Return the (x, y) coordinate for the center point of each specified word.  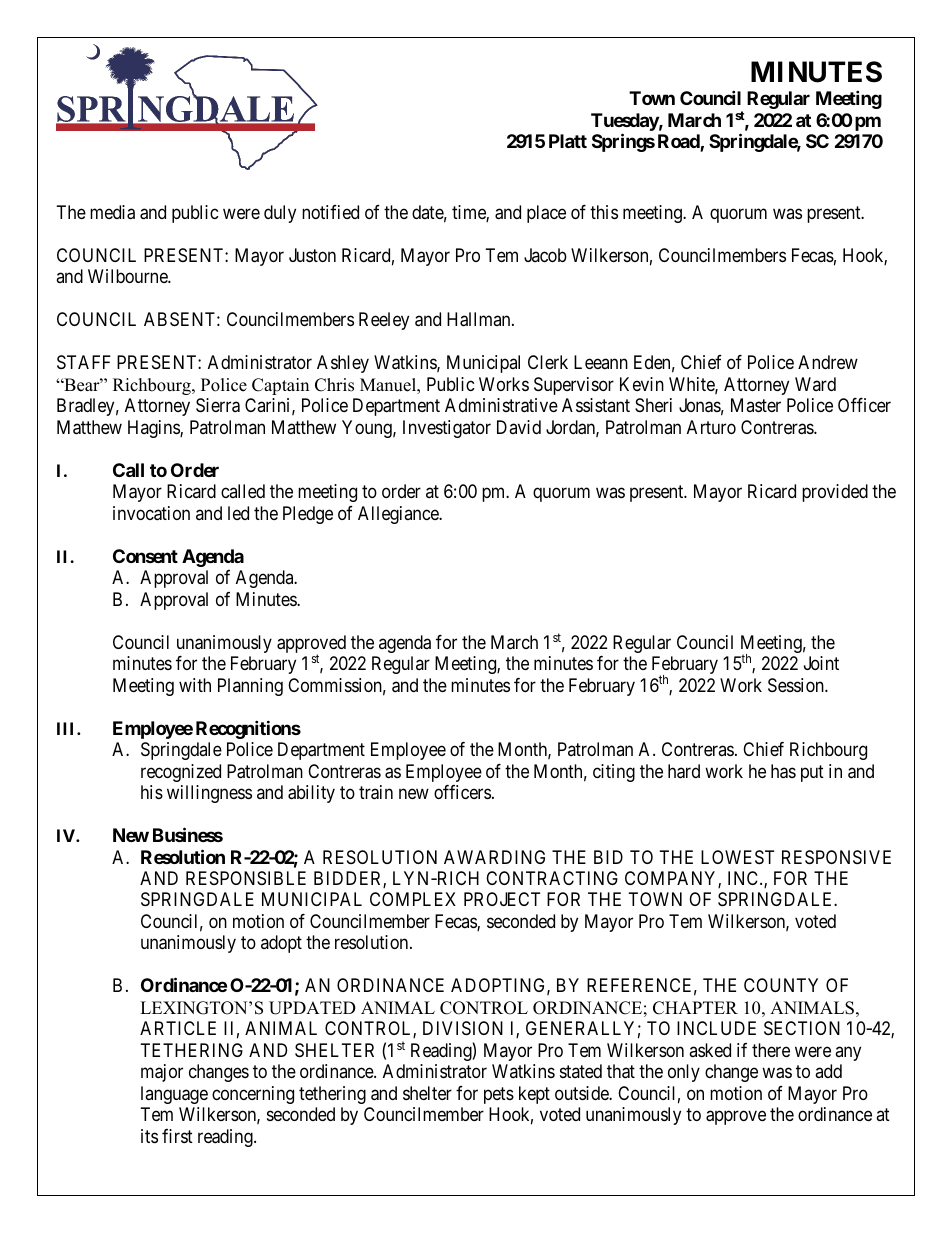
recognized (181, 773)
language (174, 1095)
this (604, 212)
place (546, 214)
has (783, 771)
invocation (151, 513)
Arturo (711, 427)
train (376, 792)
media (112, 212)
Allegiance (399, 515)
